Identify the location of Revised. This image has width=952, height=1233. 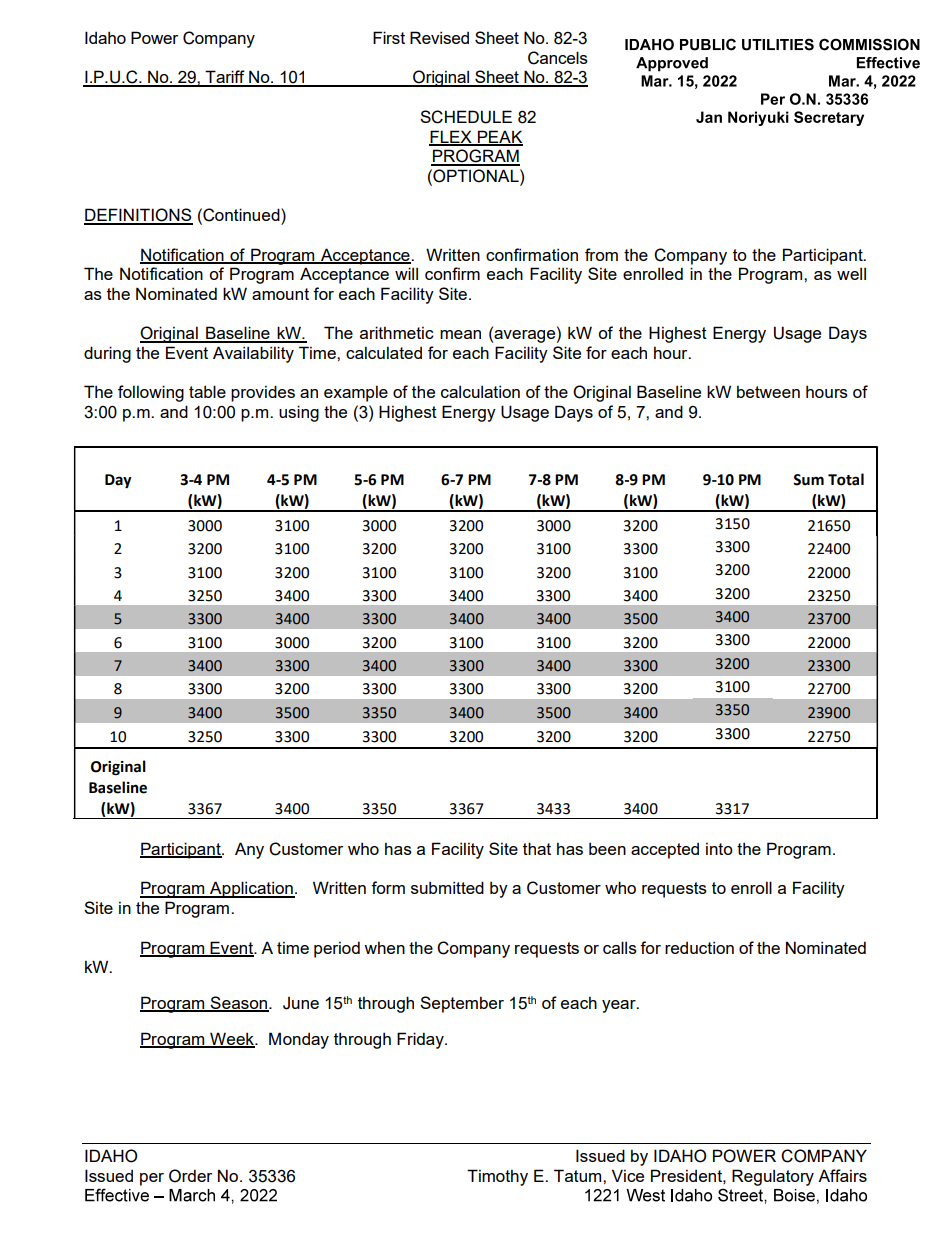
(439, 37).
